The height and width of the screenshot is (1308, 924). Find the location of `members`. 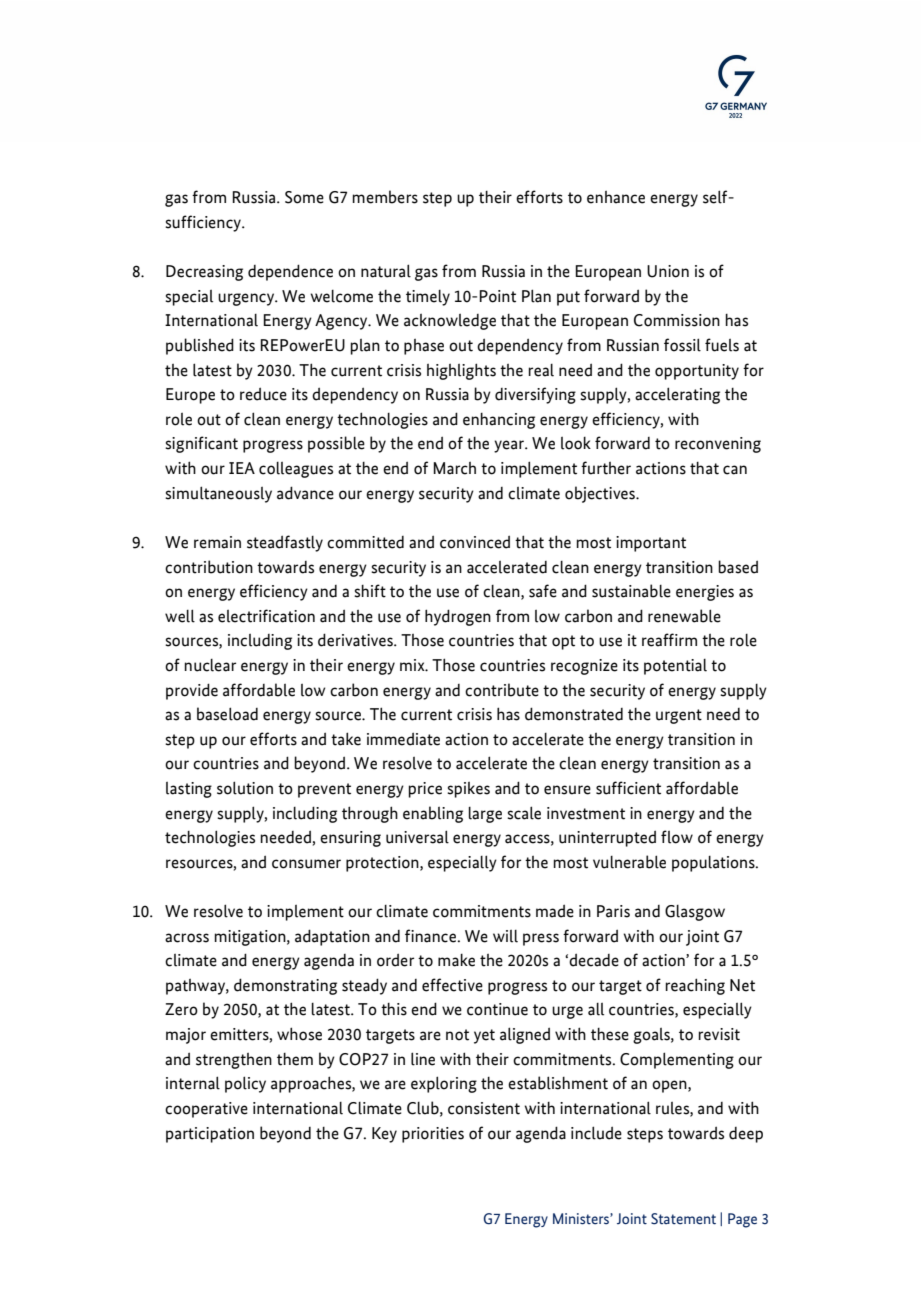

members is located at coordinates (385, 197).
